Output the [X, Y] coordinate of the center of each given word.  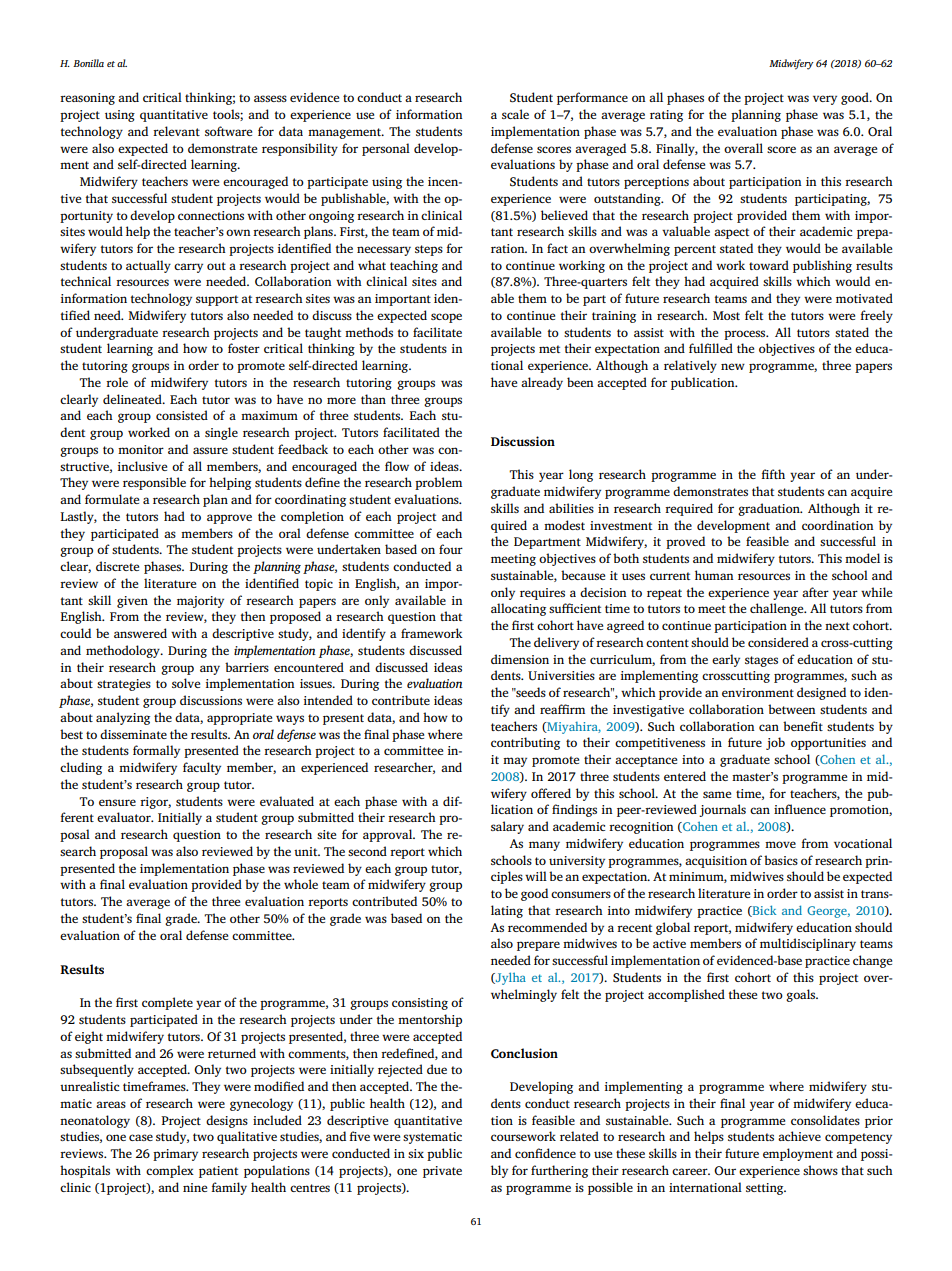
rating [666, 116]
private [442, 1172]
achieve [799, 1136]
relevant [176, 131]
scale [515, 114]
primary [175, 1155]
